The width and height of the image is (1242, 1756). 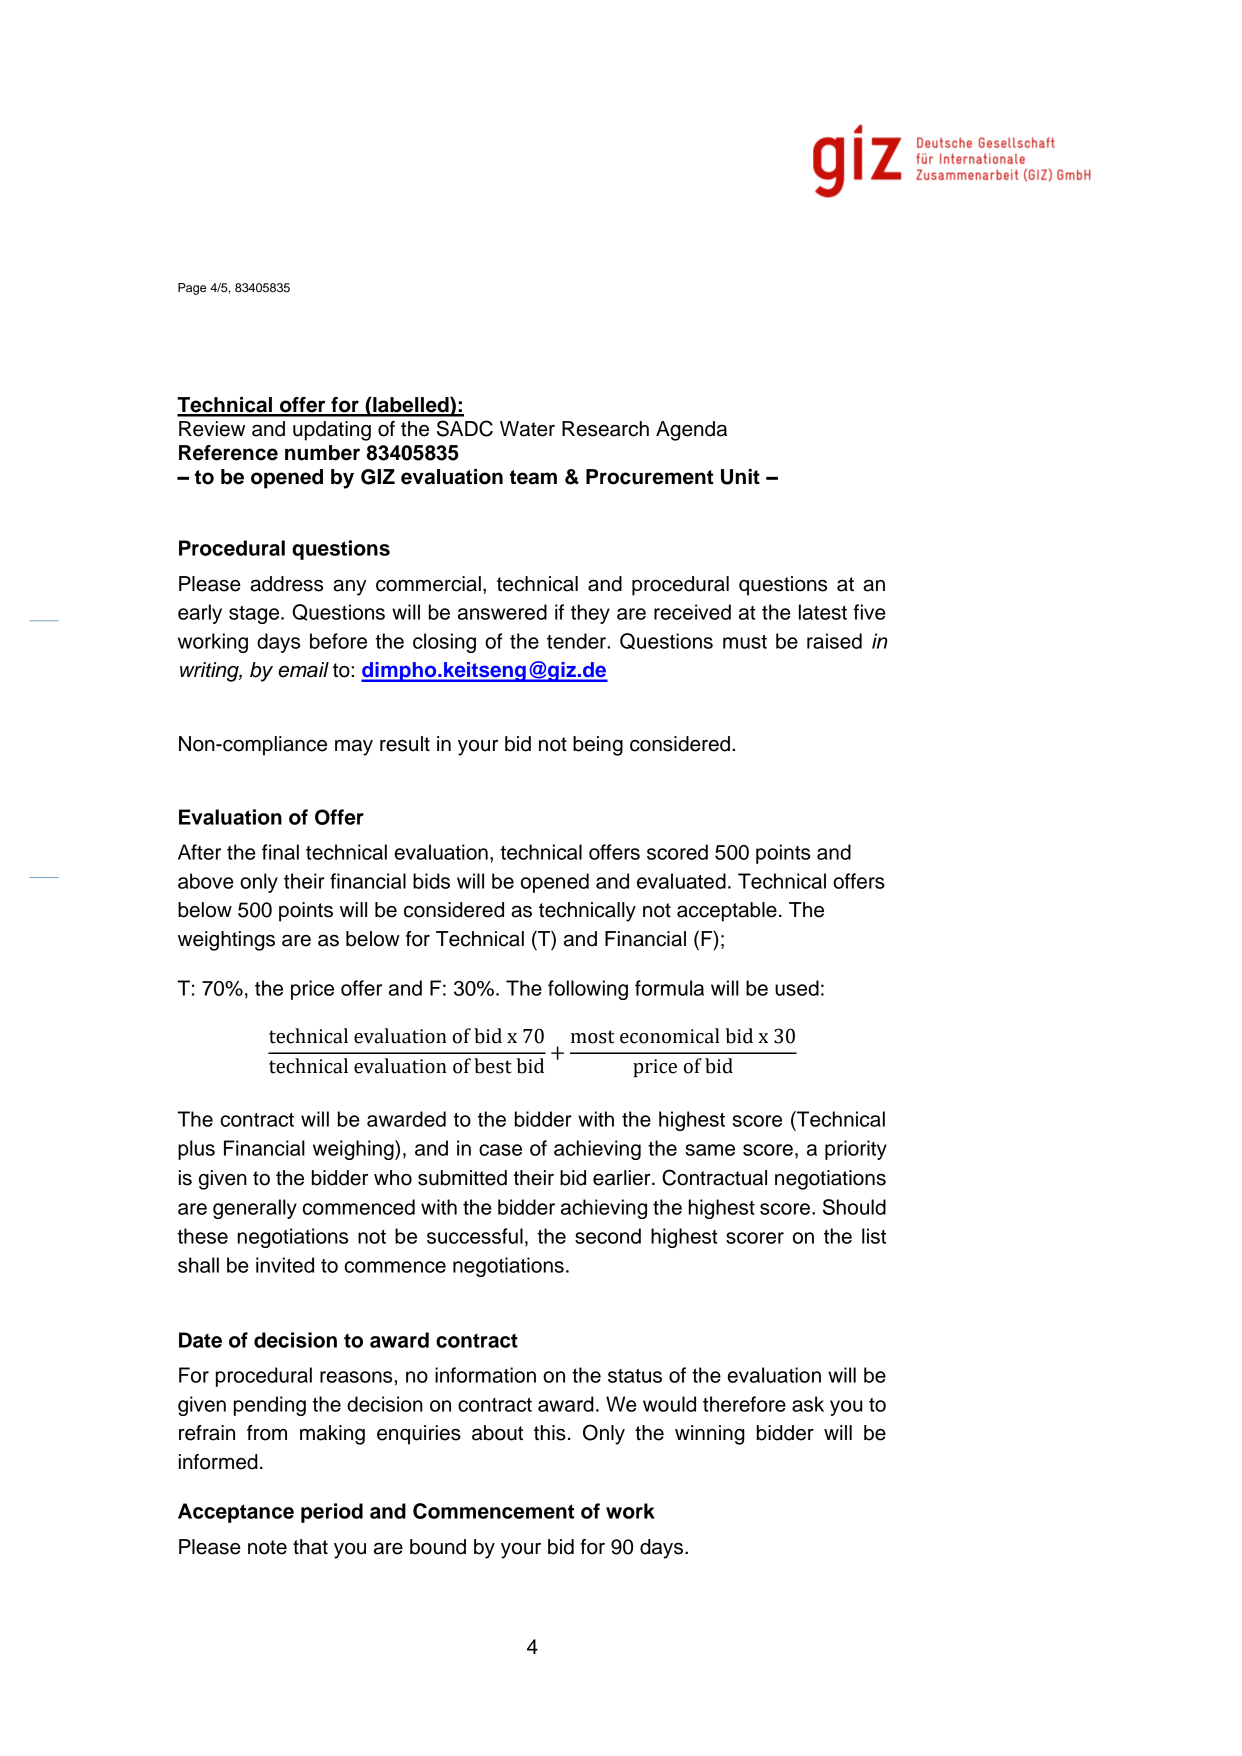 What do you see at coordinates (834, 641) in the image?
I see `raised` at bounding box center [834, 641].
